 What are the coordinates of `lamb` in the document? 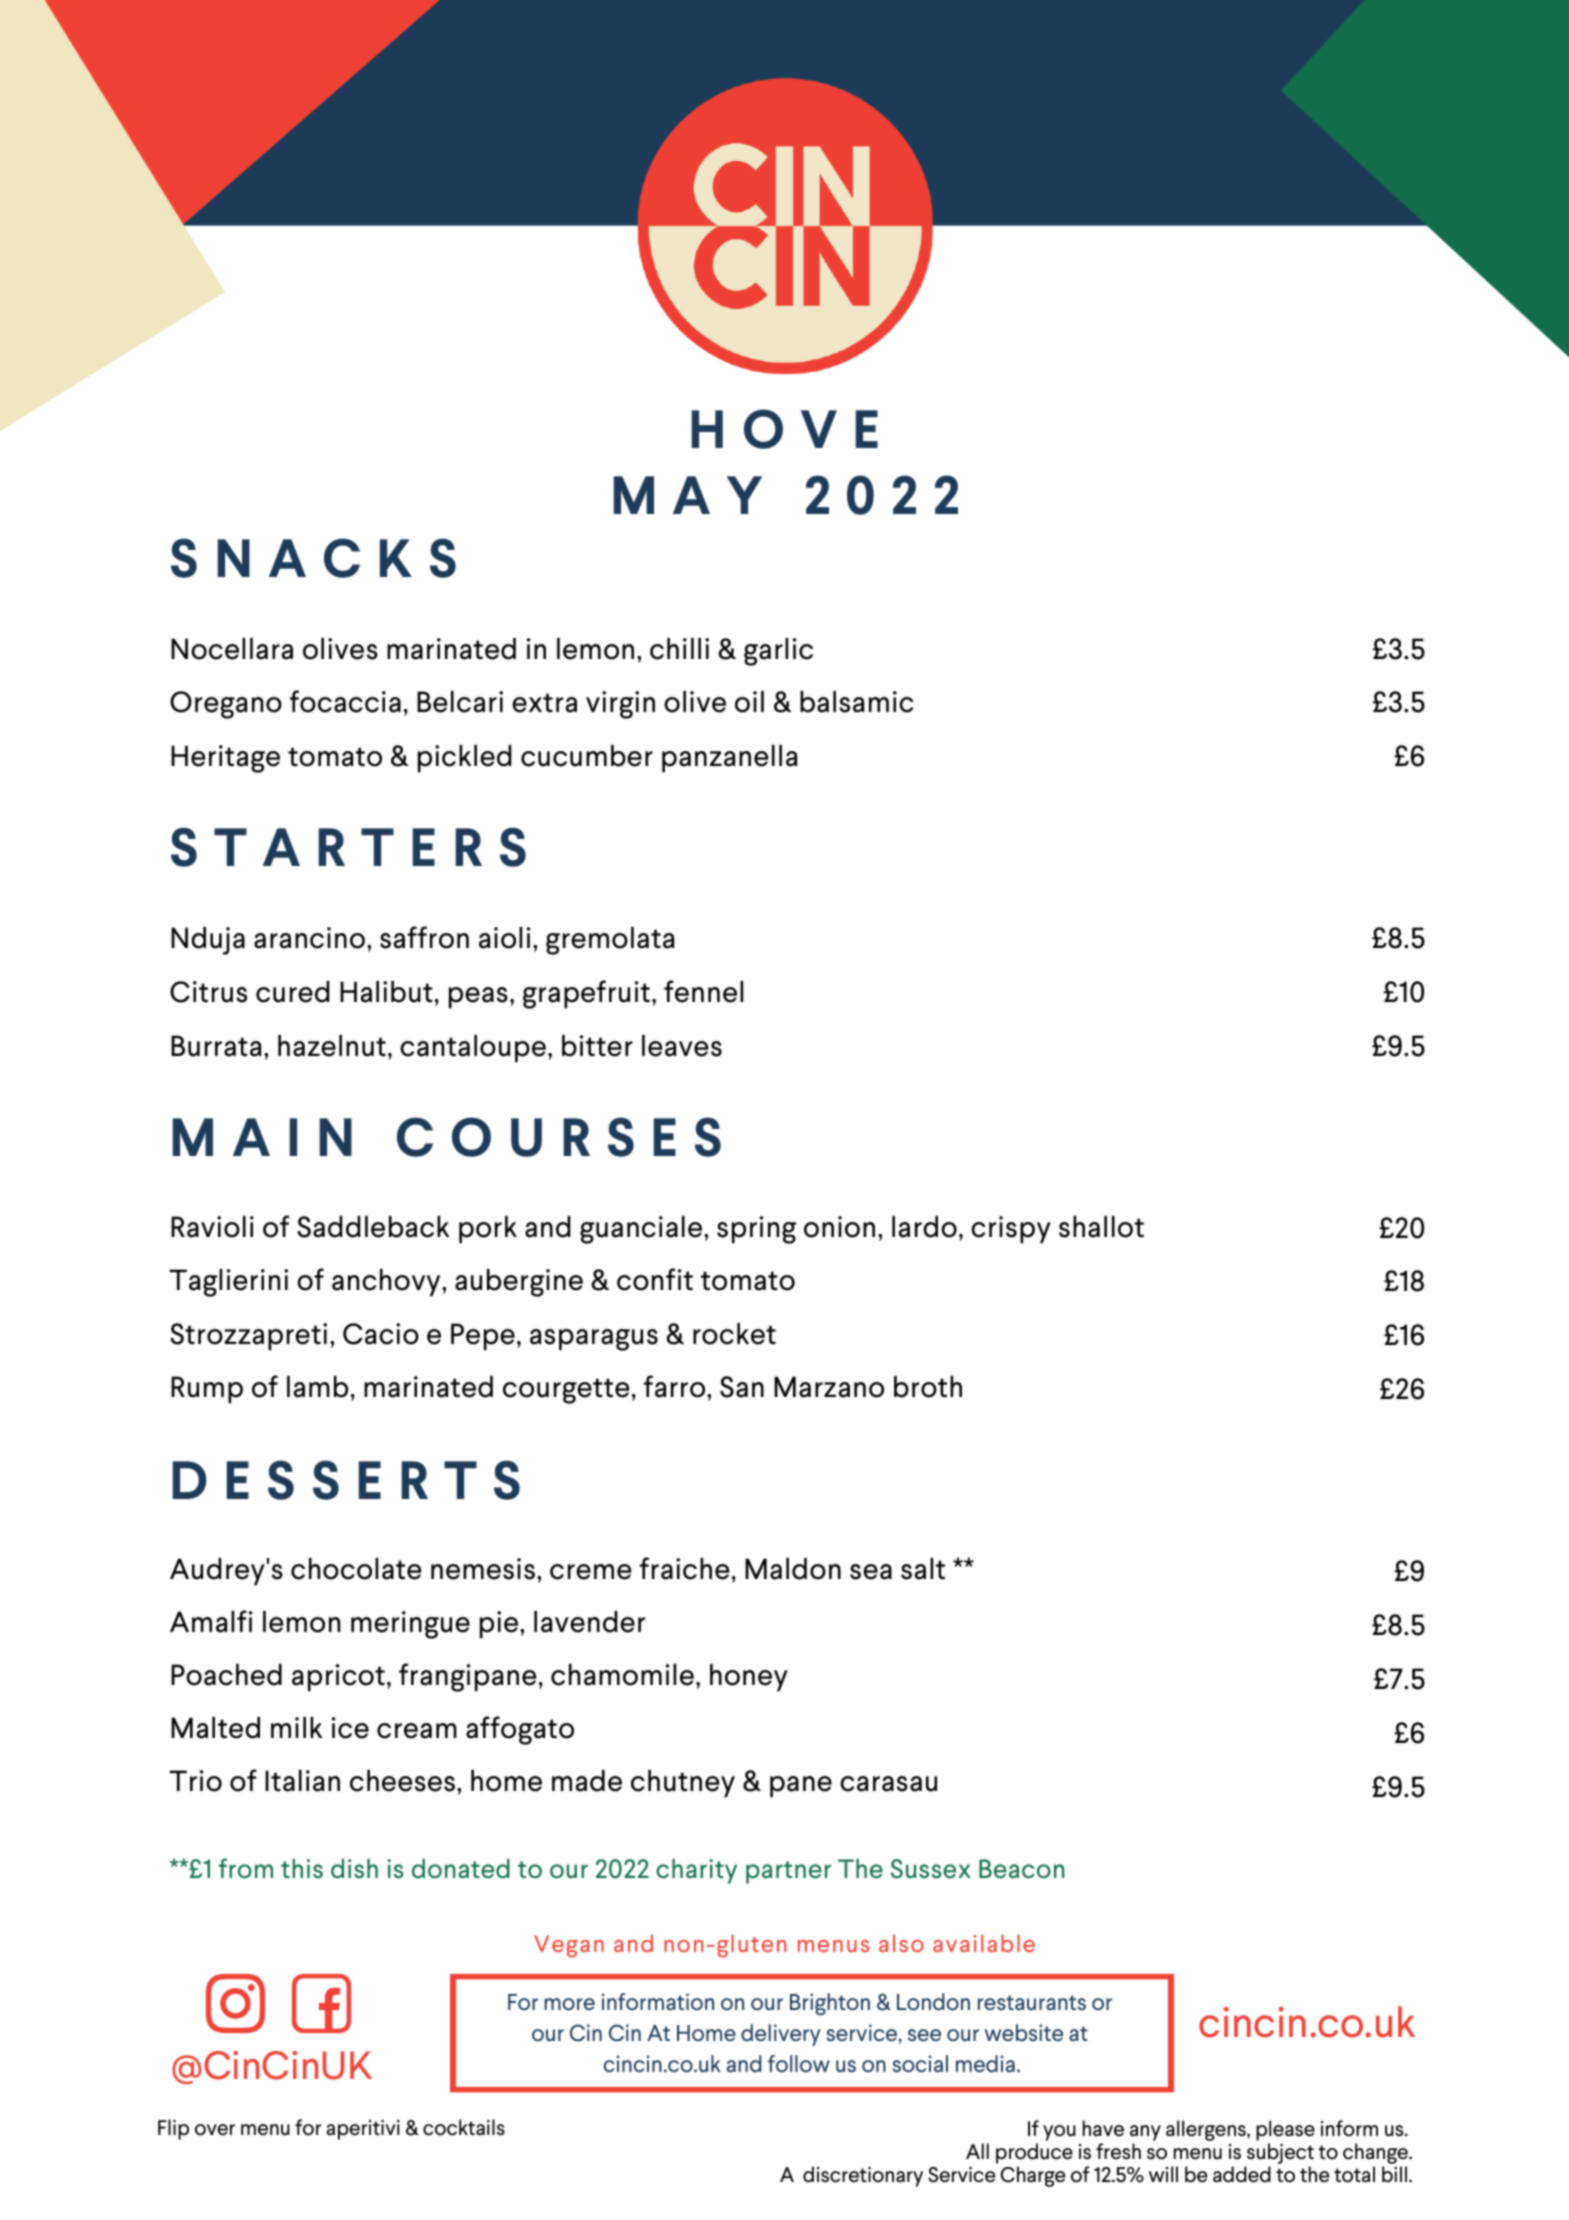 It's located at (317, 1387).
